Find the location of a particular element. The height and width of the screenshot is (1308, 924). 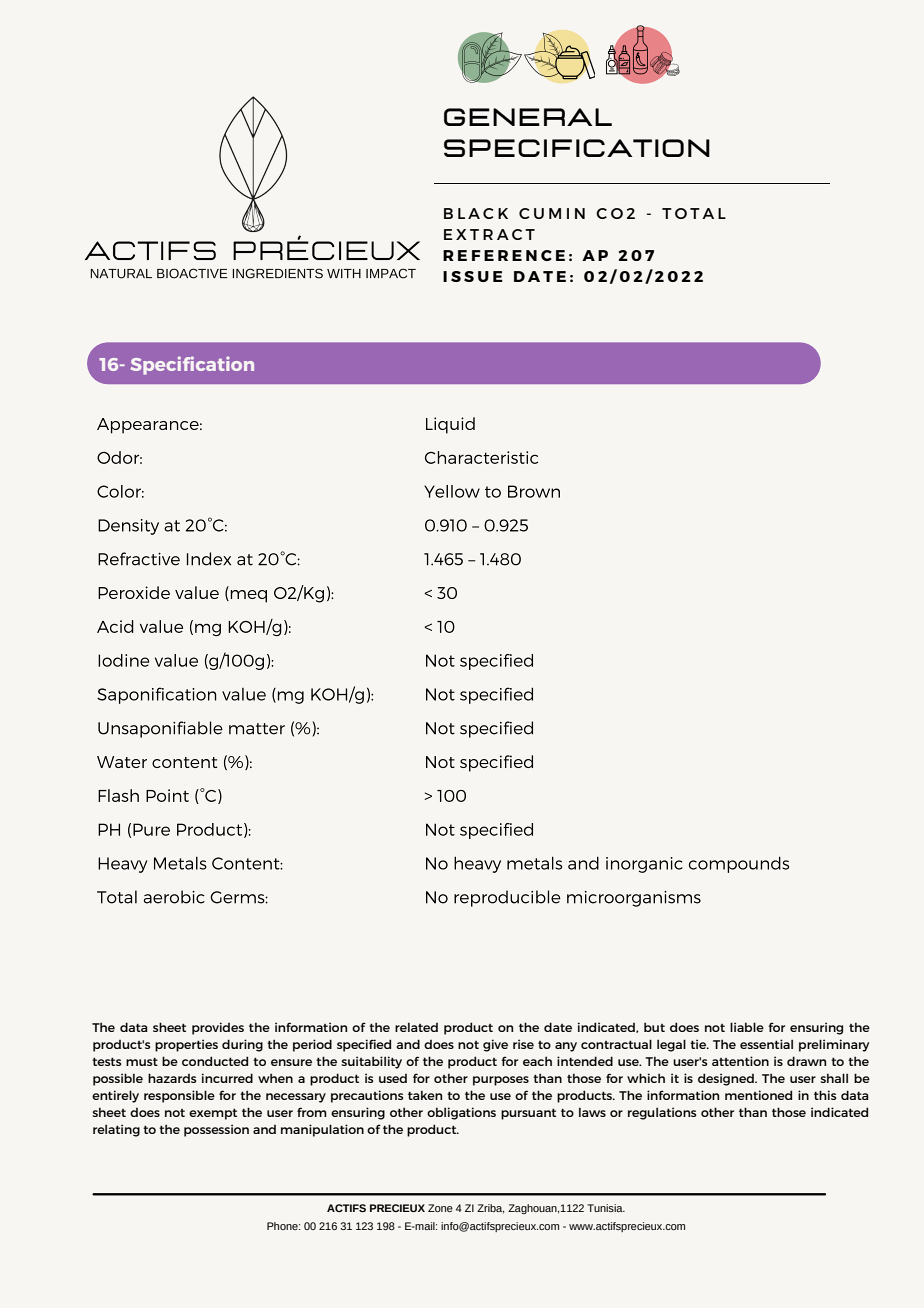

GENERAL is located at coordinates (528, 117).
